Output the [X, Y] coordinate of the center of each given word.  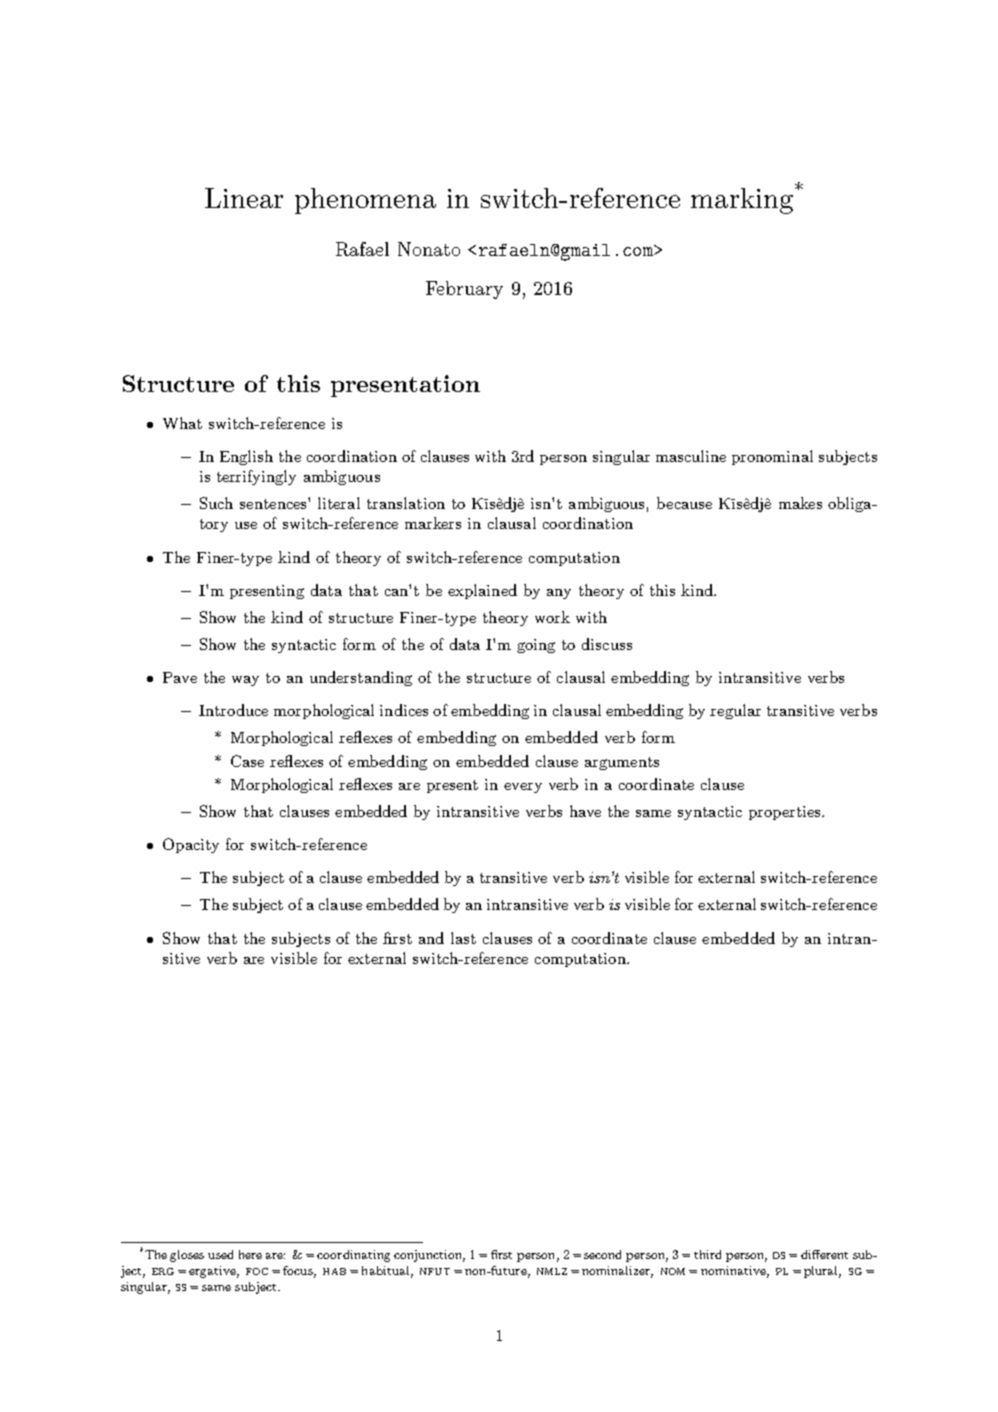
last [463, 938]
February [464, 290]
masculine [691, 456]
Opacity [191, 845]
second [602, 1254]
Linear [244, 198]
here [250, 1254]
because [684, 503]
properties [786, 813]
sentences [274, 503]
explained [482, 591]
